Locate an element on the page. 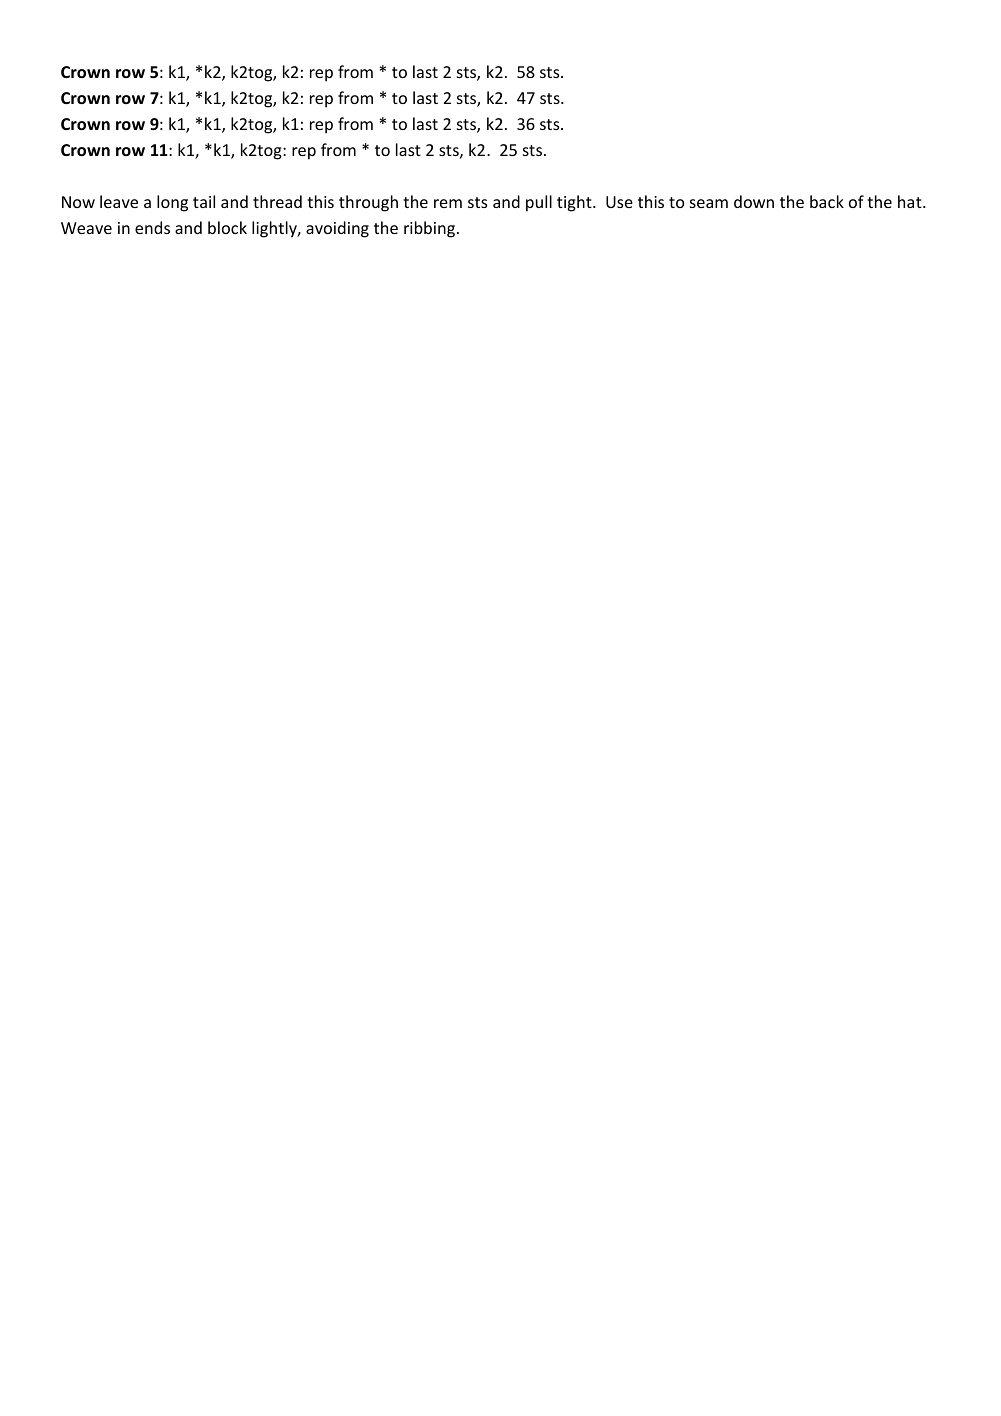  ends is located at coordinates (152, 227).
